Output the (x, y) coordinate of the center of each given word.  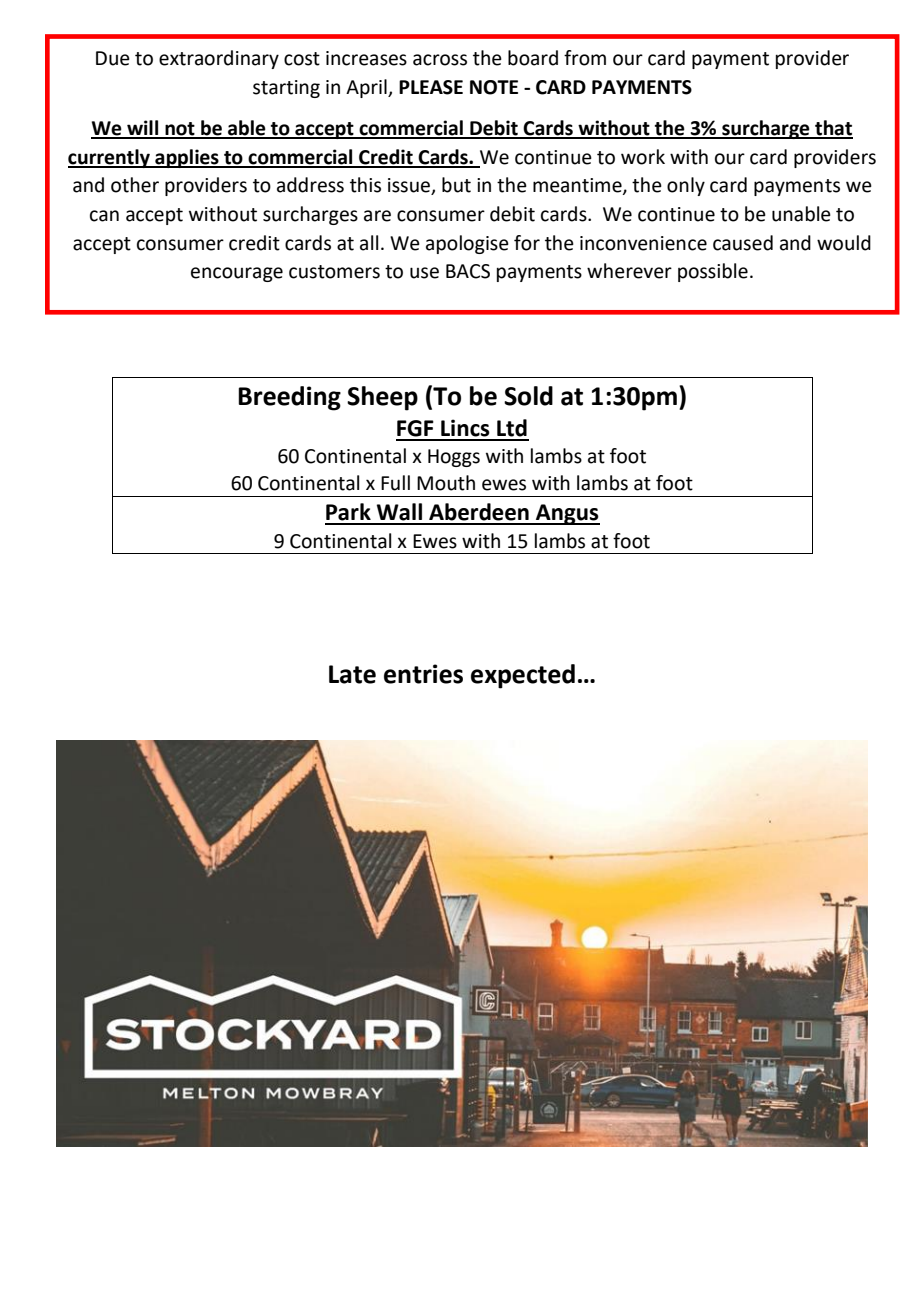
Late (352, 674)
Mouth (446, 483)
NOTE (494, 87)
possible (713, 272)
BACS (468, 271)
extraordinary (219, 59)
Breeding (289, 398)
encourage (237, 274)
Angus (567, 514)
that (833, 129)
